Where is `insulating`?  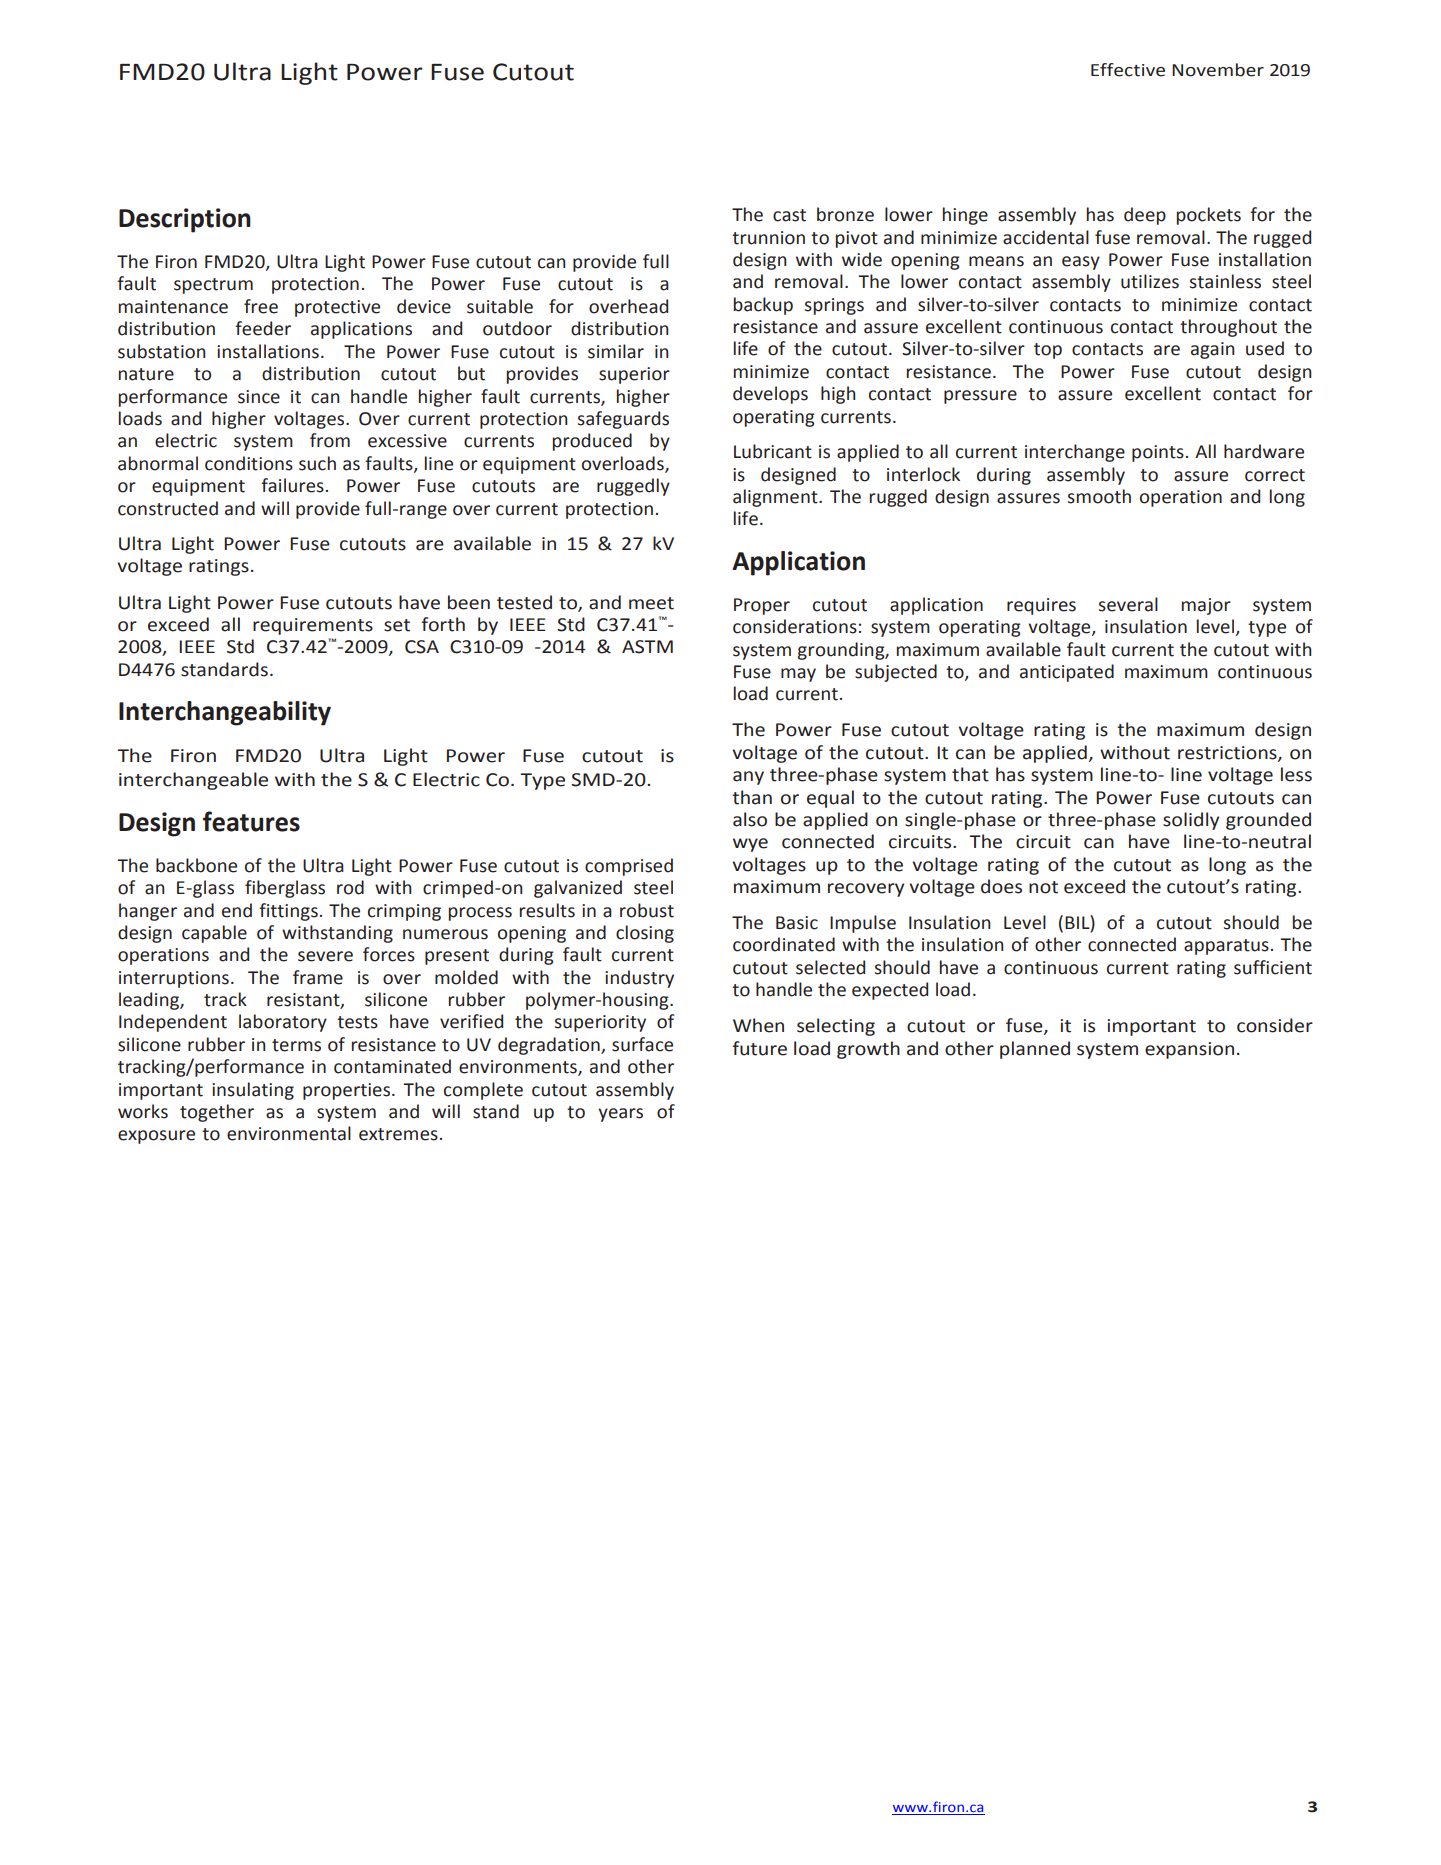 insulating is located at coordinates (253, 1091).
